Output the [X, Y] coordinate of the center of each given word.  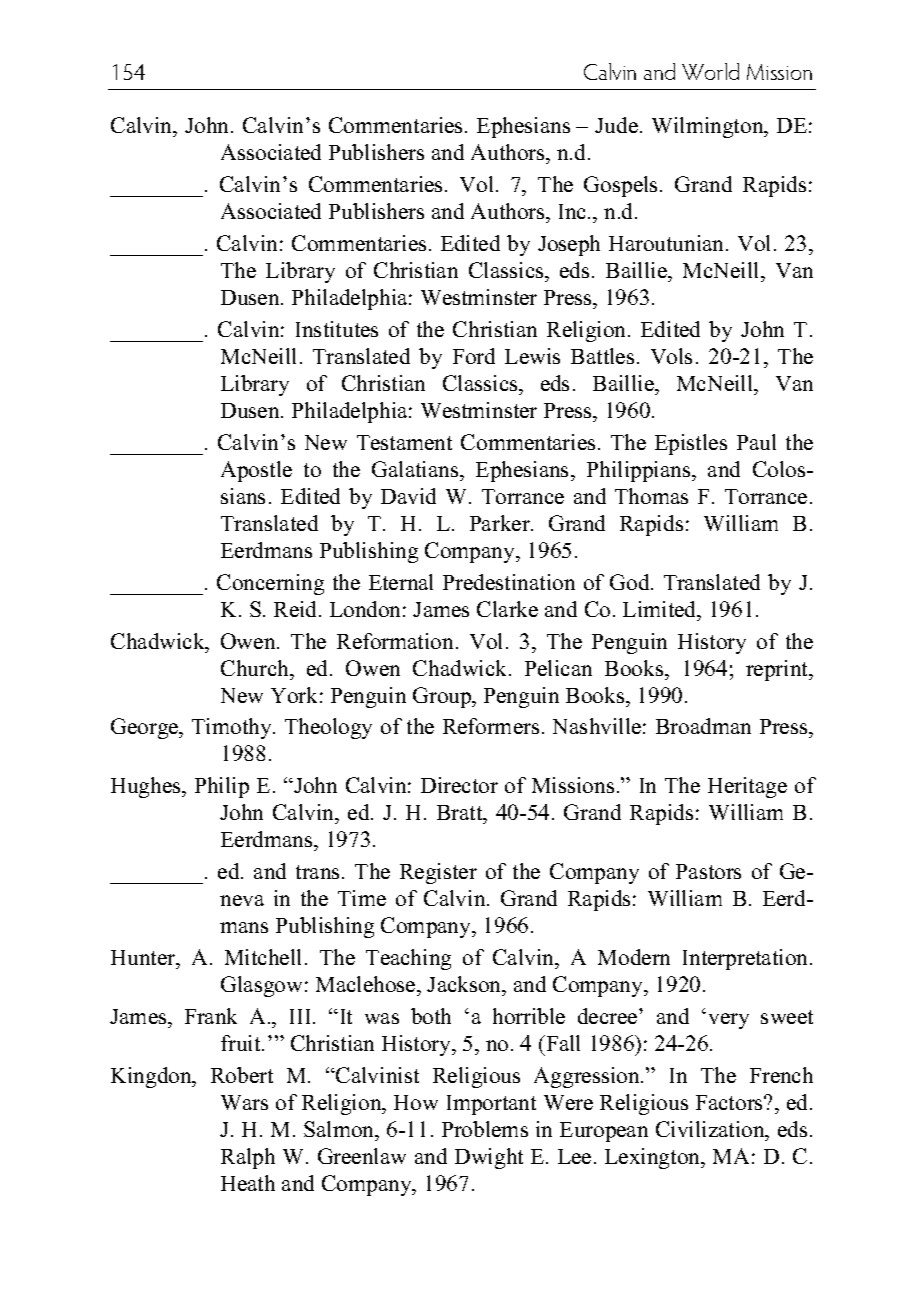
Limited [661, 609]
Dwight [489, 1158]
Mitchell [263, 957]
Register [438, 873]
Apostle [256, 471]
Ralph [248, 1158]
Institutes [337, 329]
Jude [616, 125]
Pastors [708, 871]
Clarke [507, 609]
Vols [671, 356]
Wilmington [709, 127]
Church [256, 668]
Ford [474, 356]
